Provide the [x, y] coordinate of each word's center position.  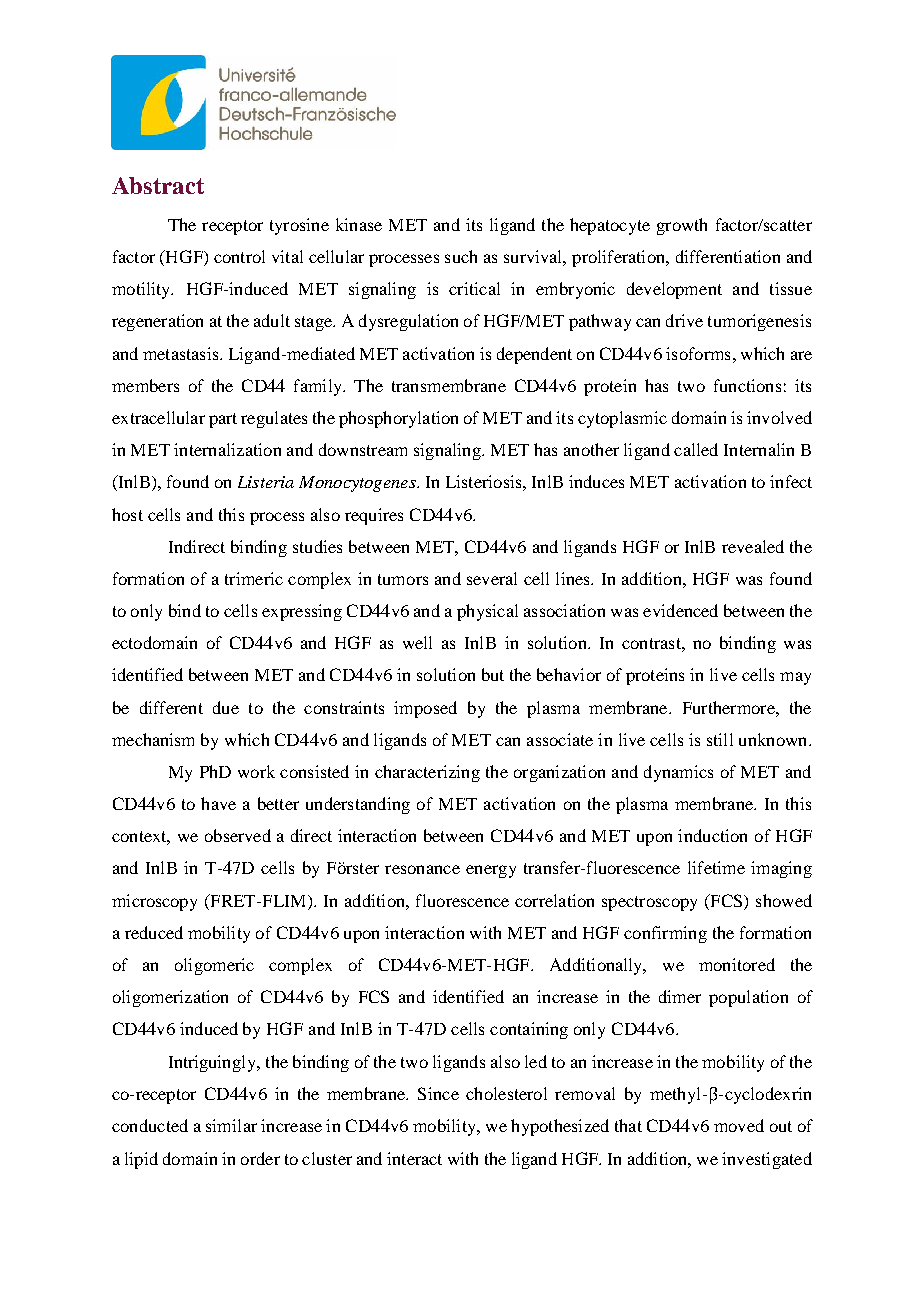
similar [231, 1125]
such [461, 256]
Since [438, 1093]
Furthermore [730, 707]
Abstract [158, 185]
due [226, 707]
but [493, 674]
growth [682, 226]
